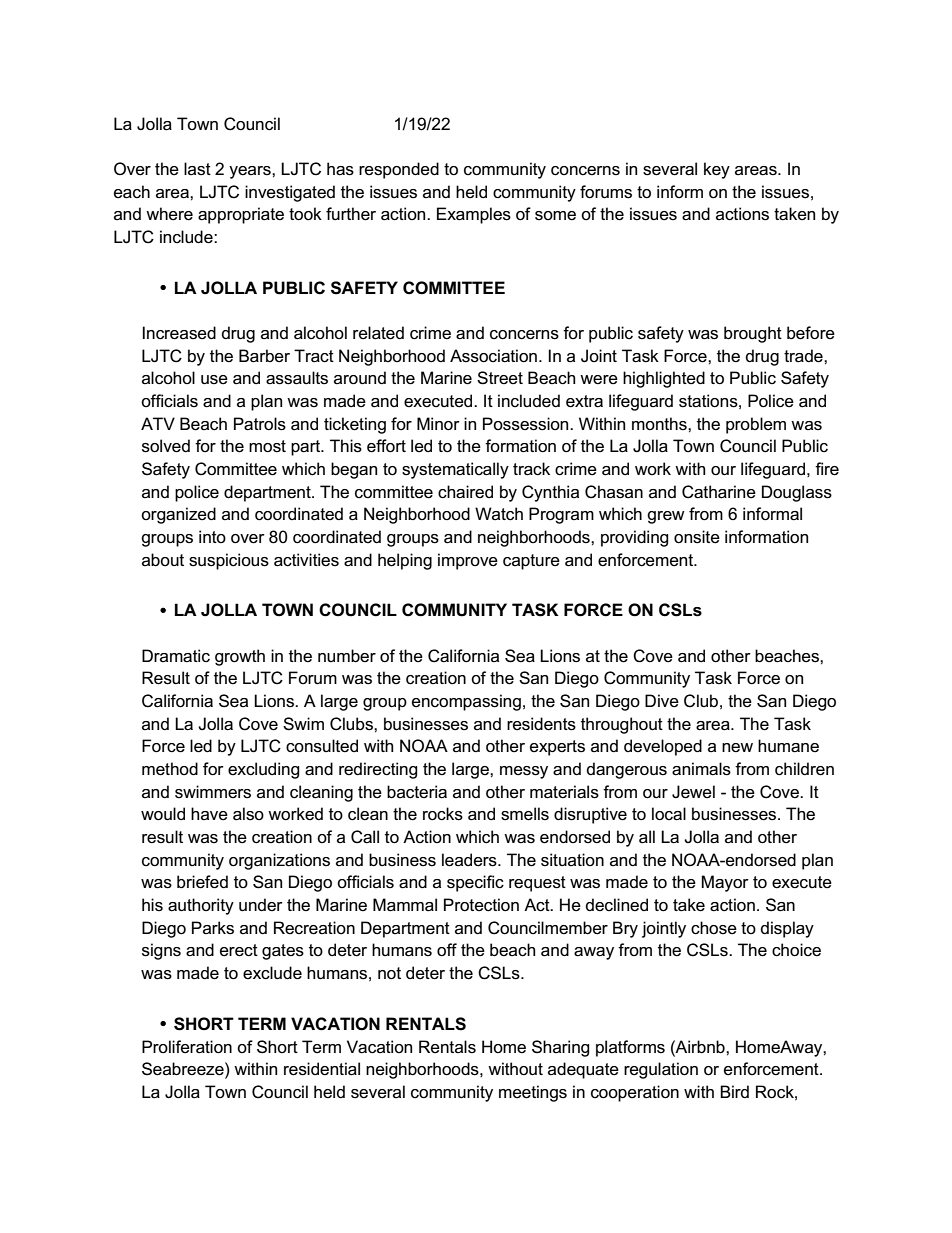 The image size is (952, 1233). Describe the element at coordinates (533, 1093) in the screenshot. I see `meetings` at that location.
